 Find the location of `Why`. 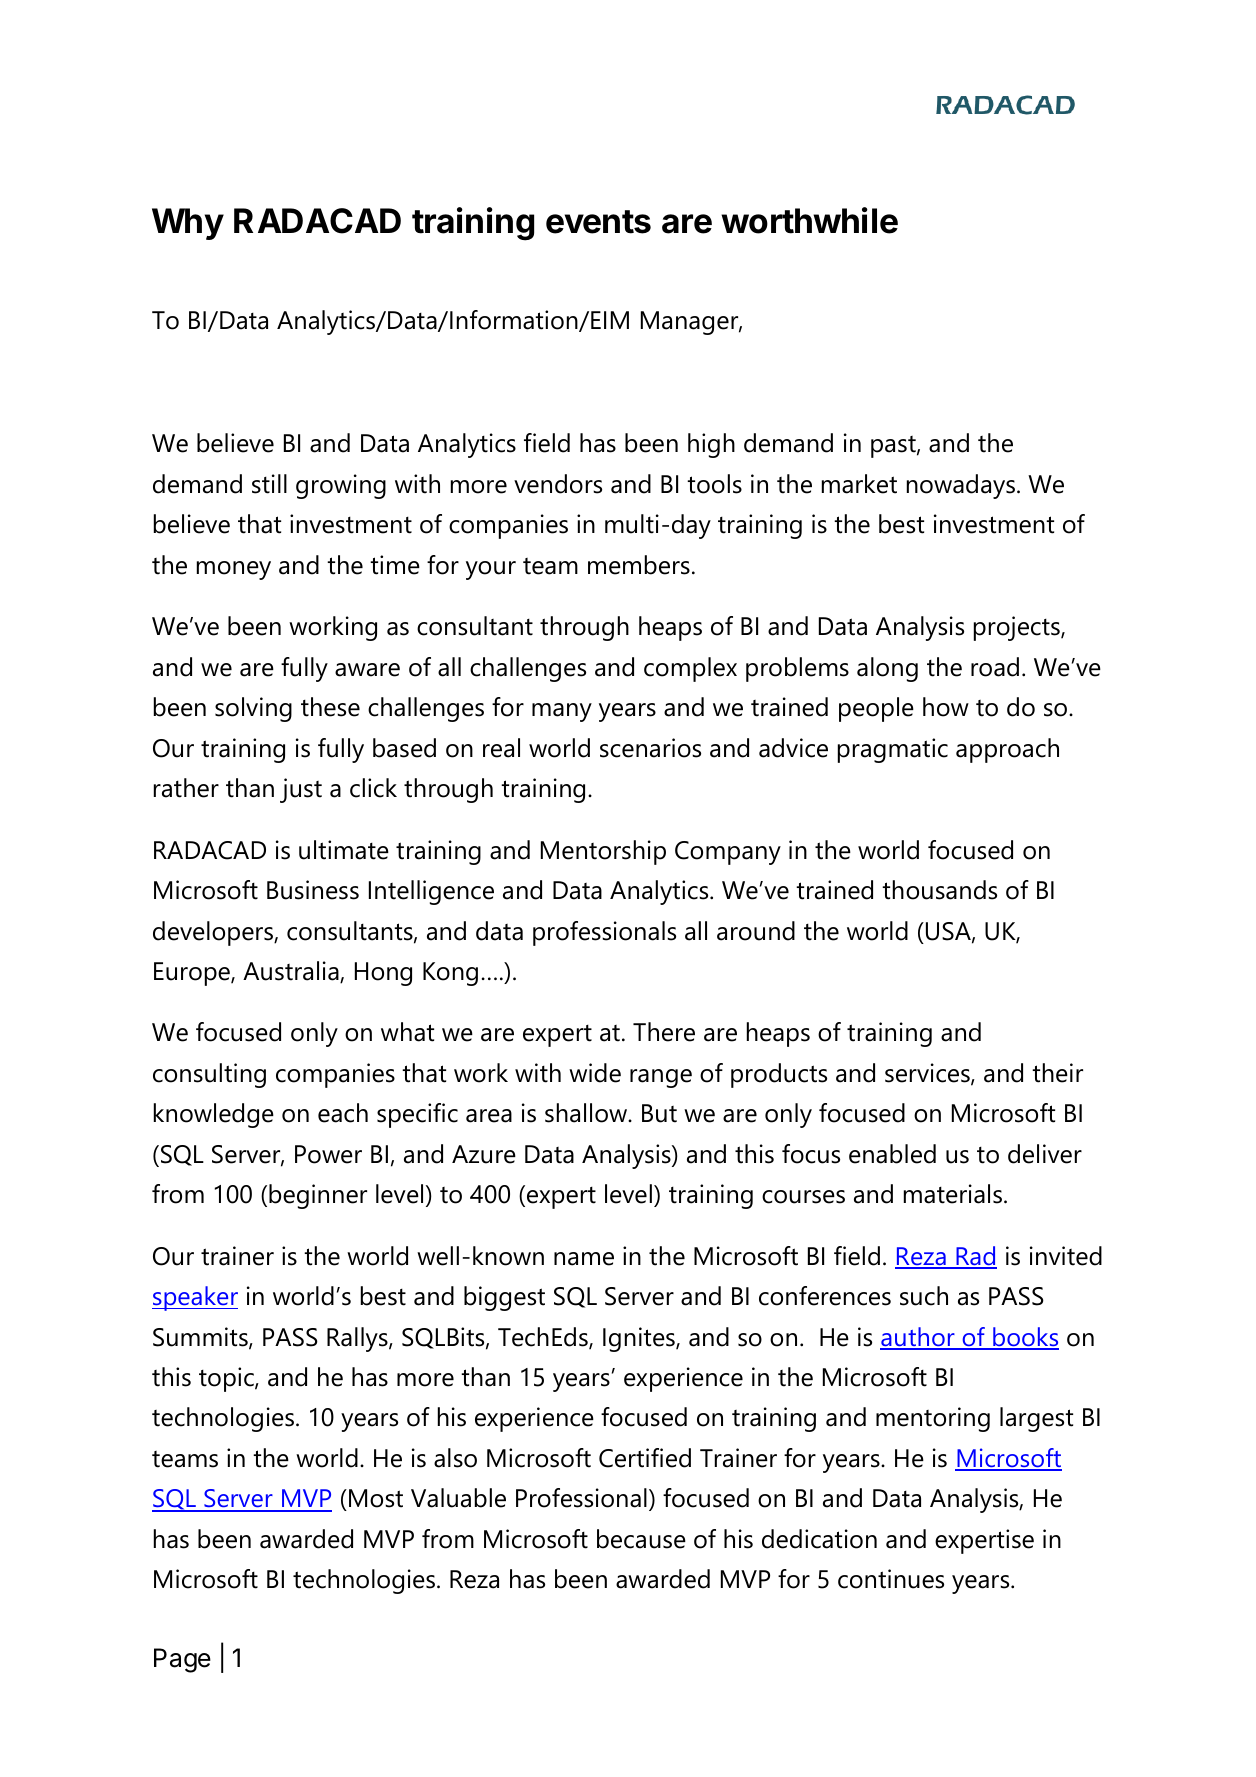

Why is located at coordinates (188, 224).
